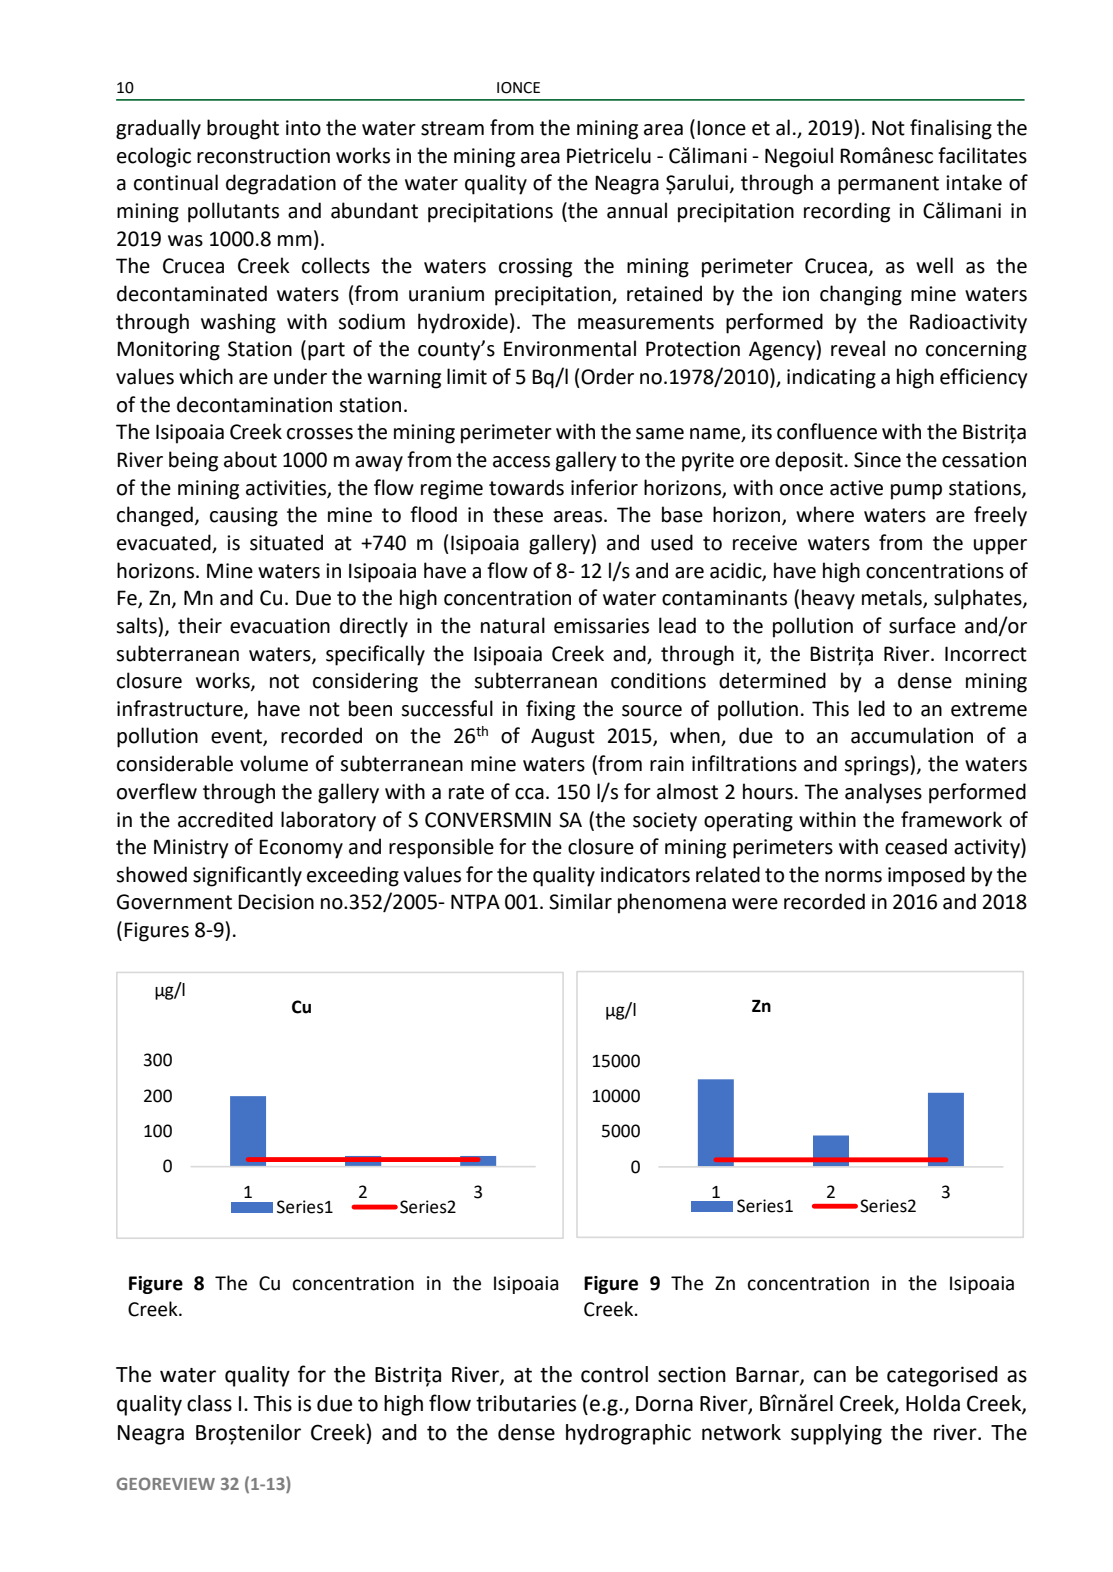 Image resolution: width=1113 pixels, height=1572 pixels. I want to click on categorised, so click(942, 1376).
